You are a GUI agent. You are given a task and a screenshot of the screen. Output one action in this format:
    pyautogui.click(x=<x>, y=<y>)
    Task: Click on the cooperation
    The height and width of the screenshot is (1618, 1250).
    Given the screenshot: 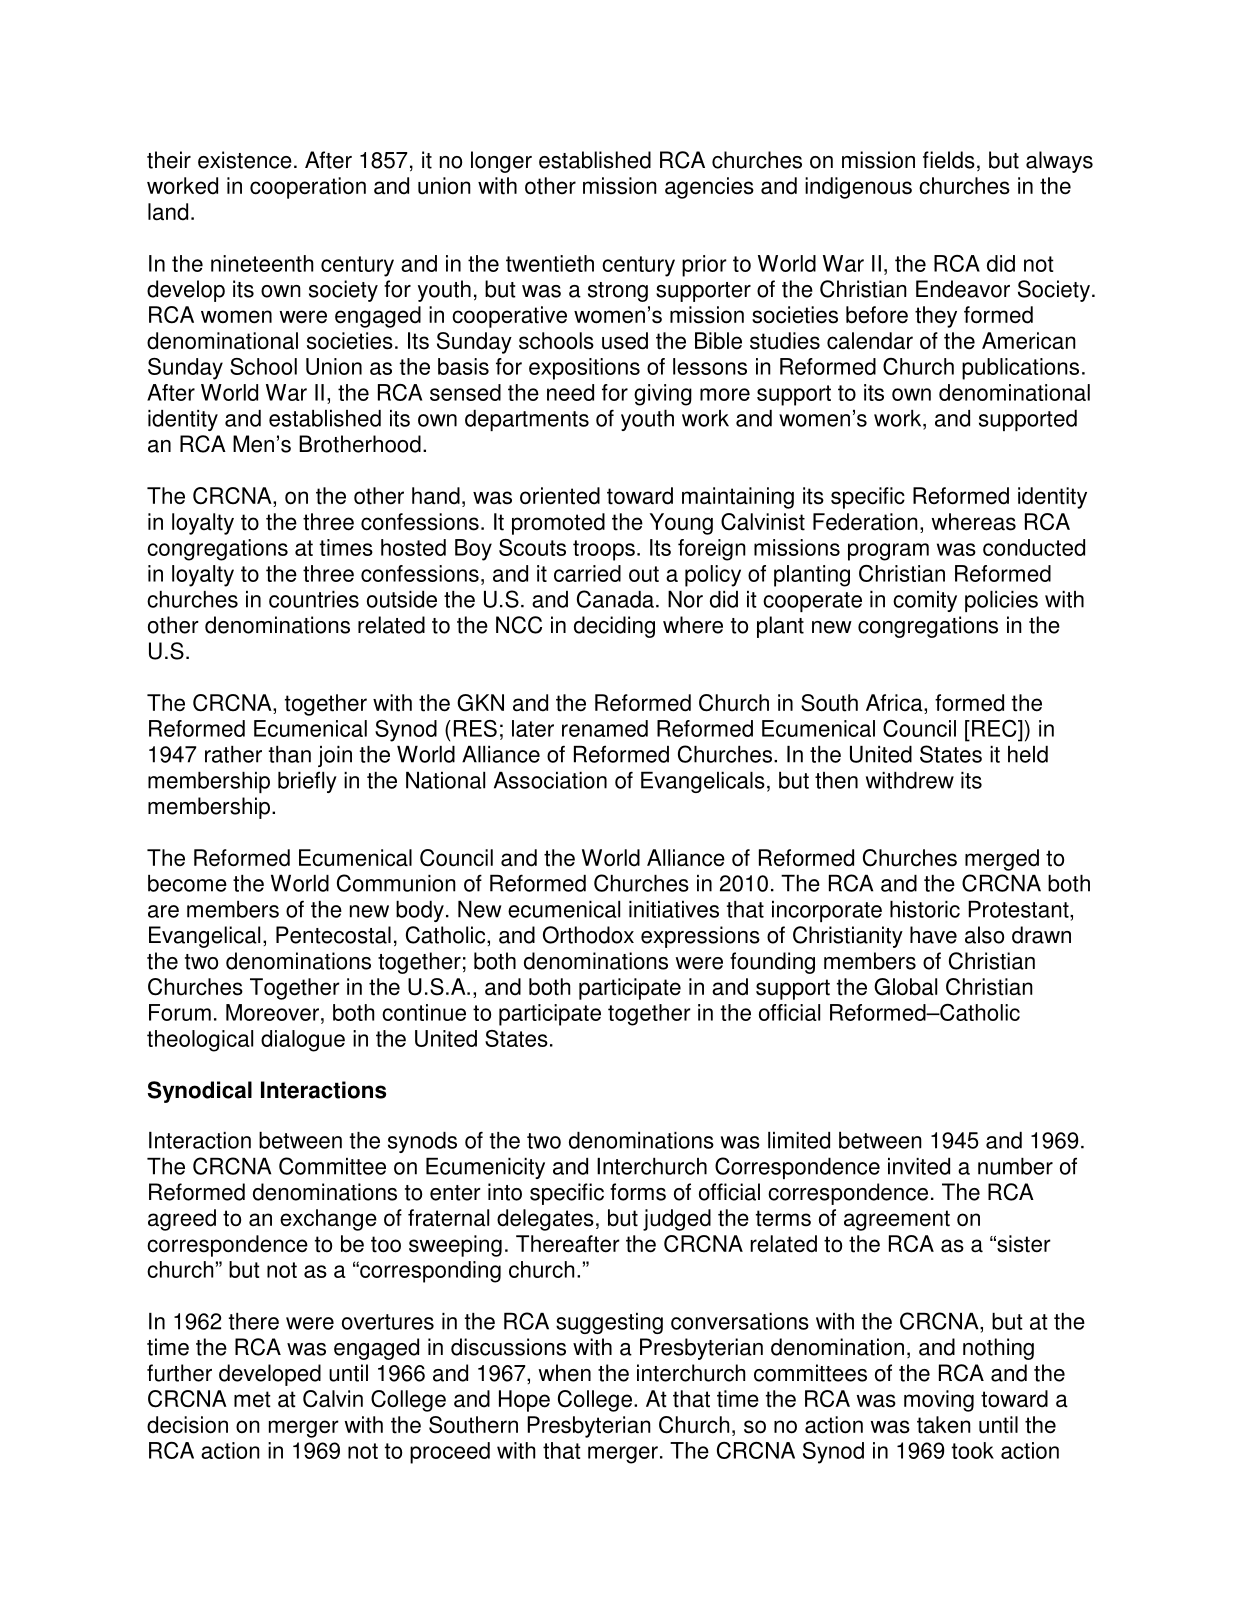 What is the action you would take?
    pyautogui.click(x=308, y=188)
